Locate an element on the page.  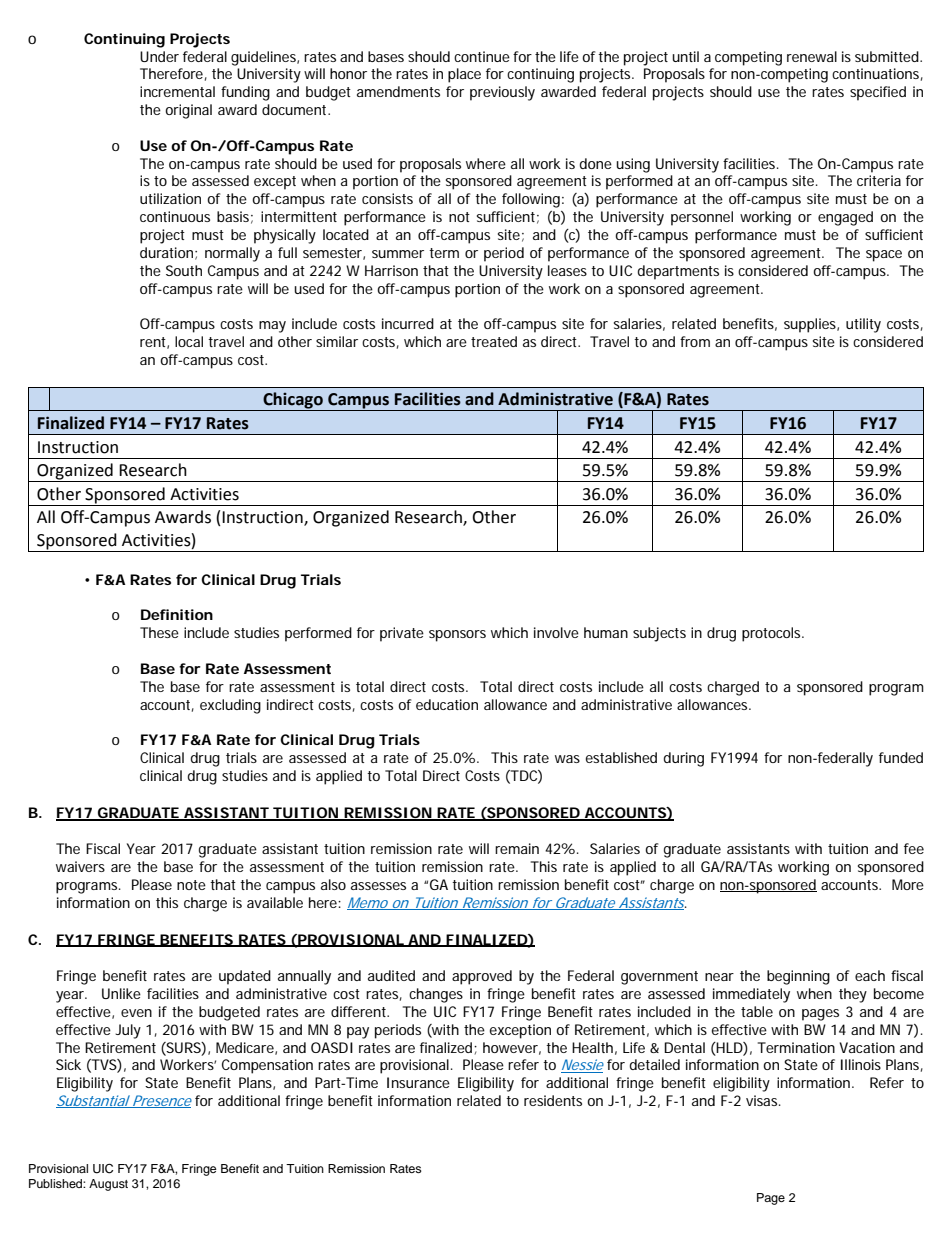
August is located at coordinates (108, 1185).
